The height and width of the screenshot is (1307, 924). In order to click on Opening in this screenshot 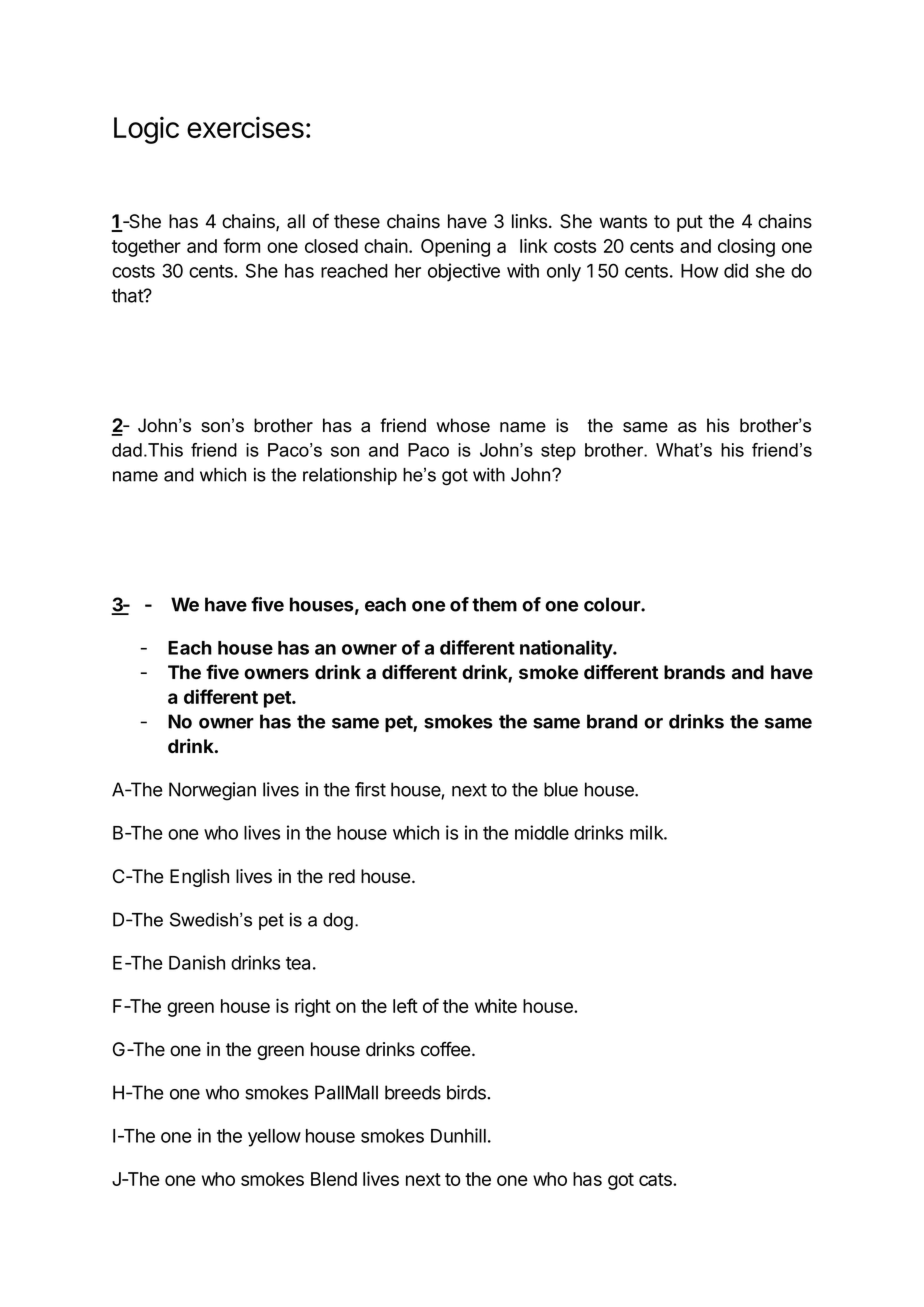, I will do `click(455, 248)`.
